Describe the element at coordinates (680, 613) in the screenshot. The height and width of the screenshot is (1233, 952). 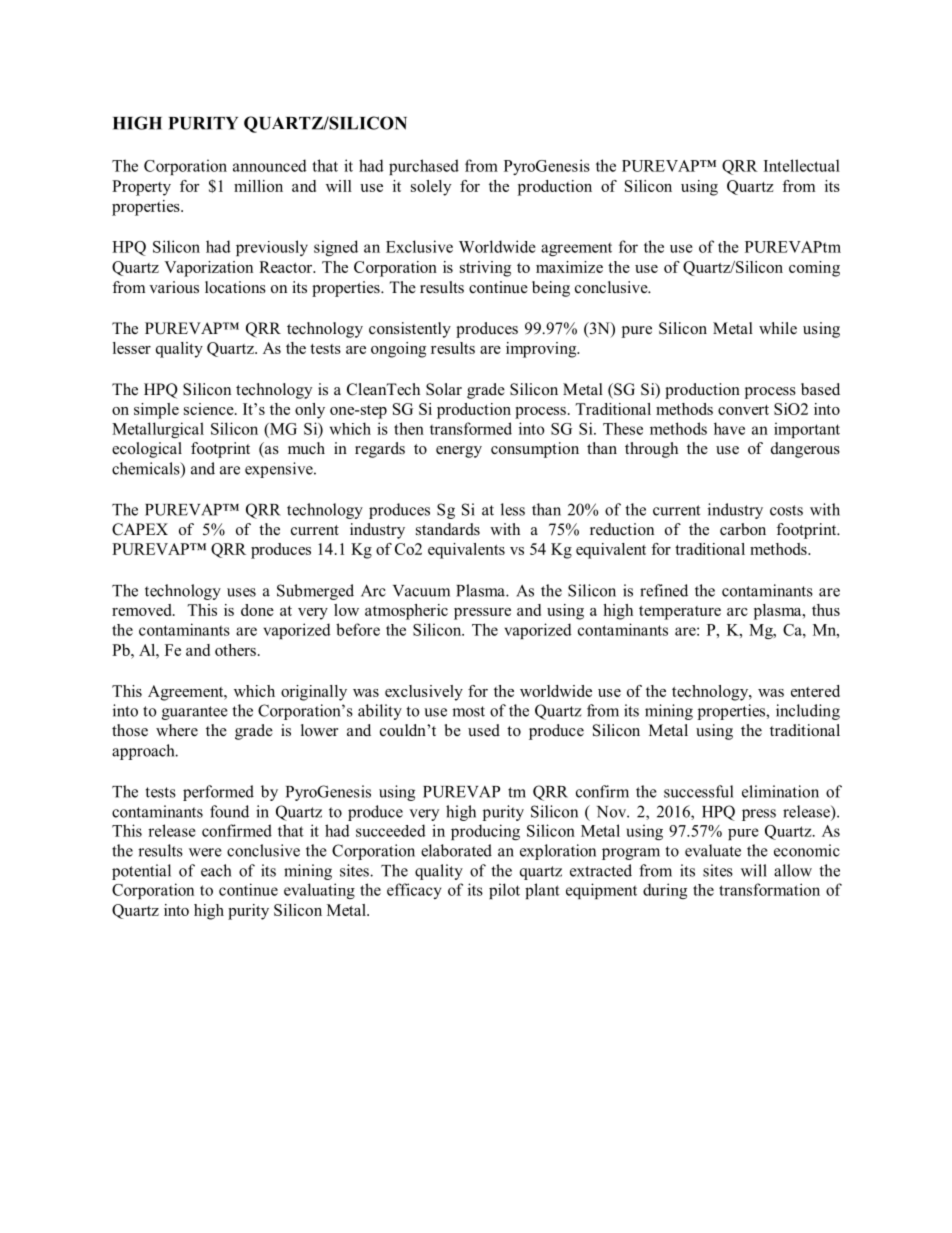
I see `temperature` at that location.
